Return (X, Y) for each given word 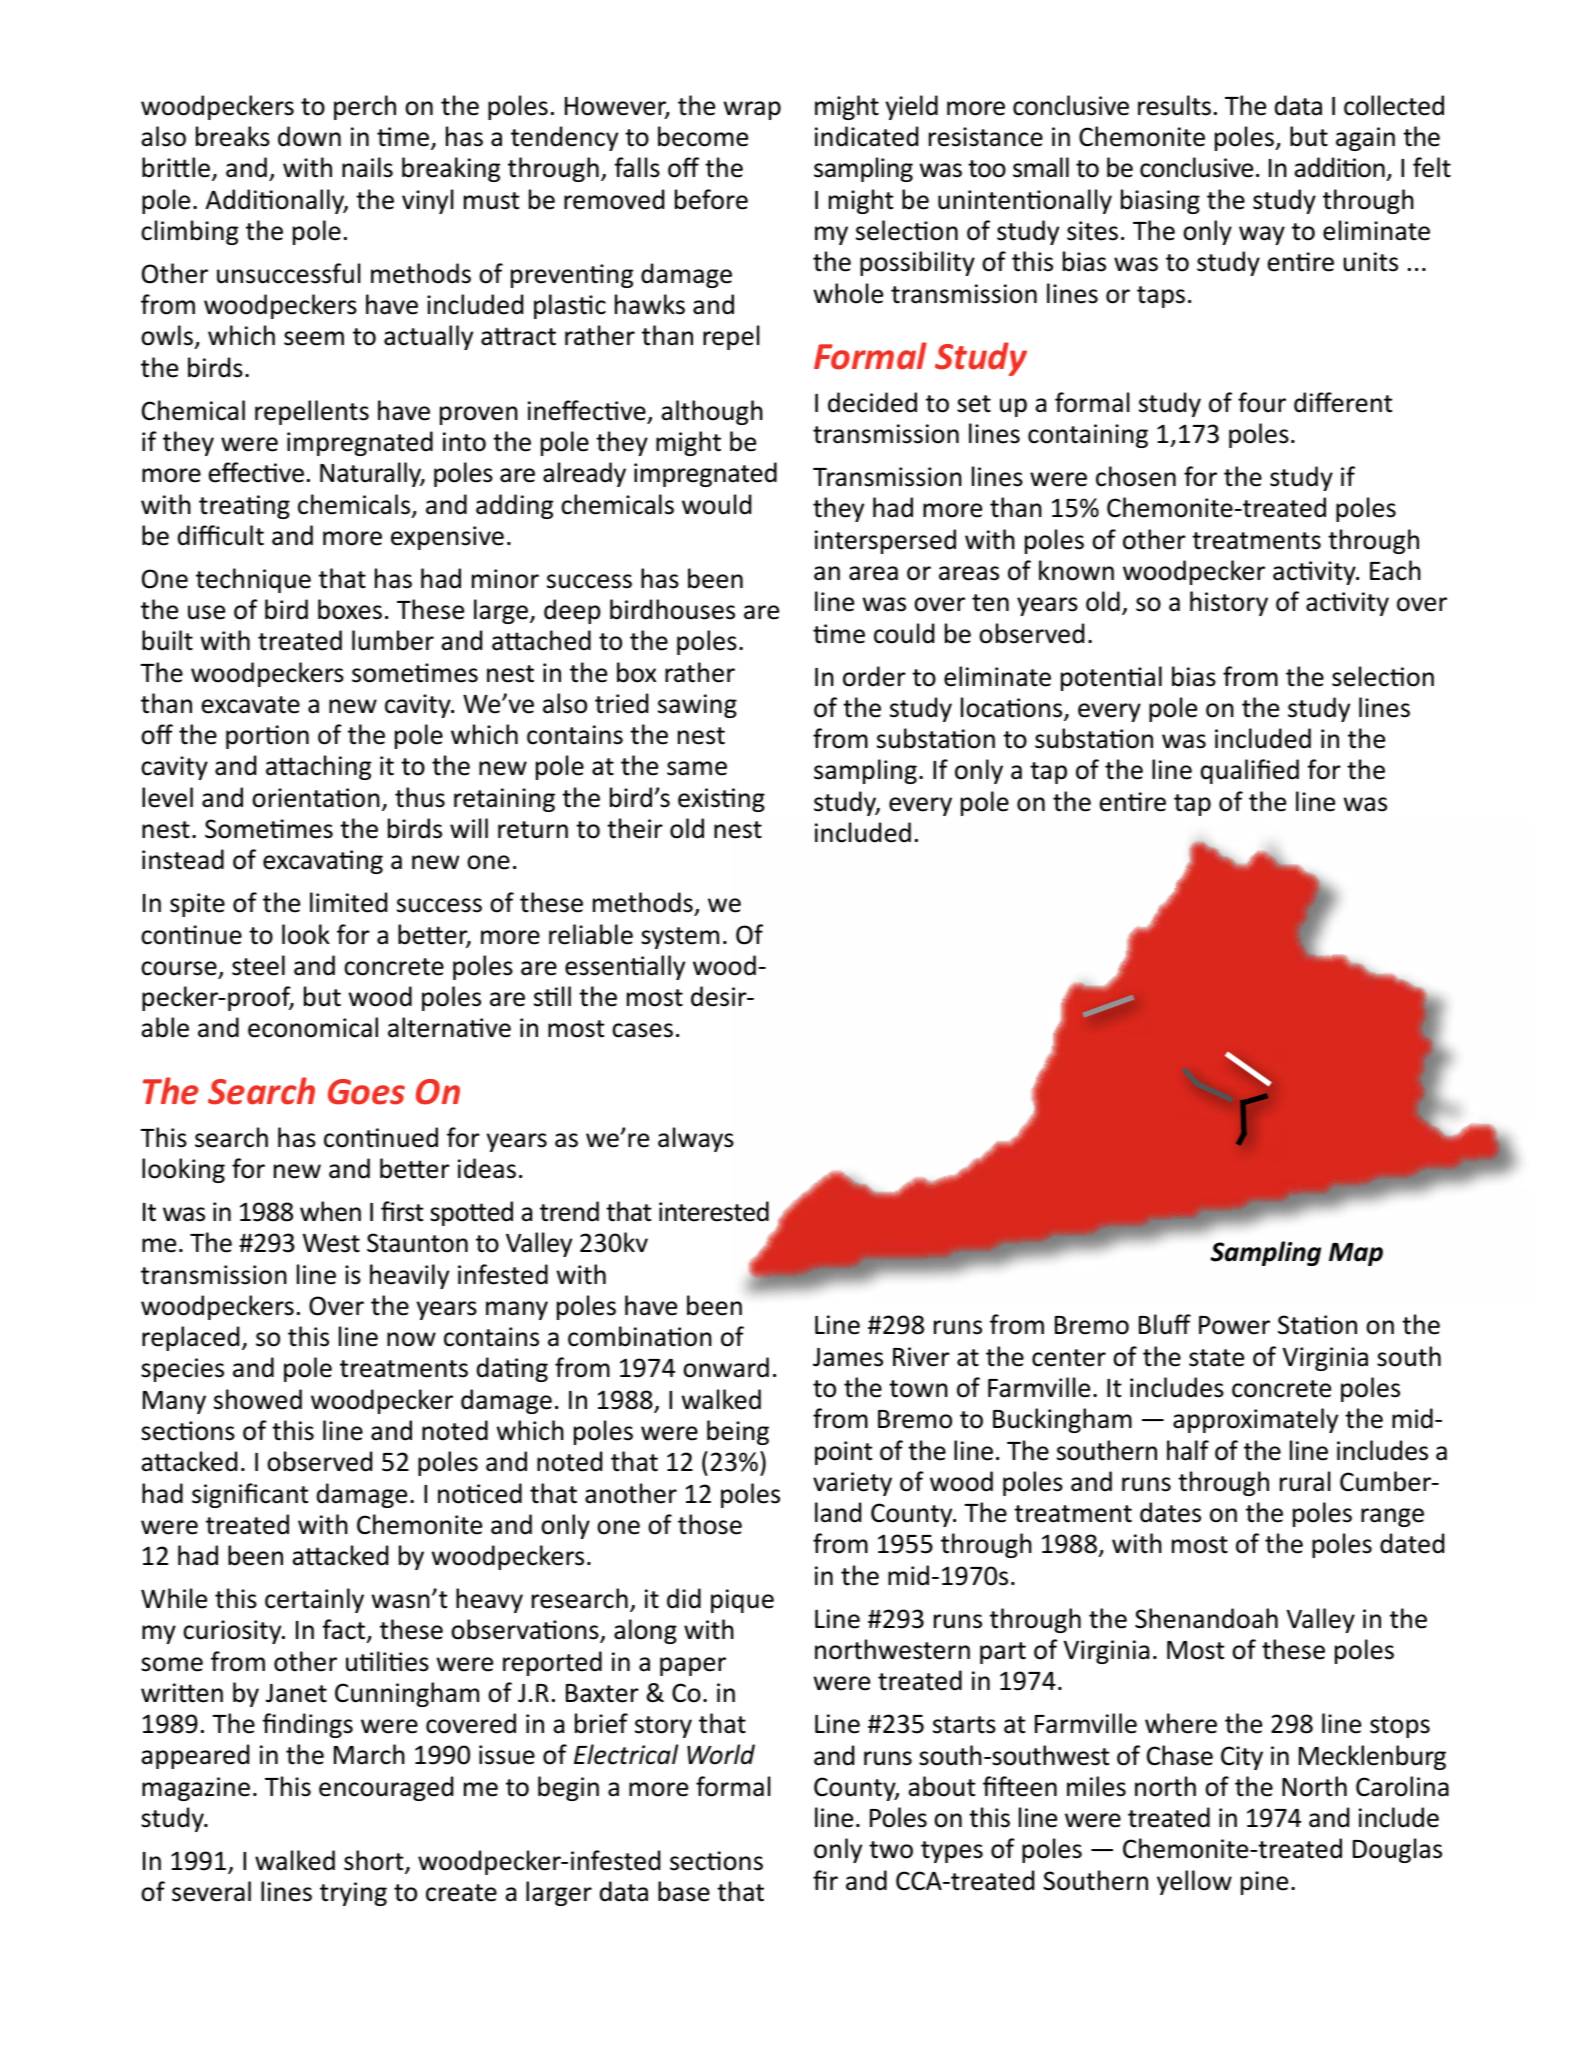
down (309, 136)
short (375, 1861)
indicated (866, 136)
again (1365, 139)
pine (1264, 1883)
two (891, 1850)
